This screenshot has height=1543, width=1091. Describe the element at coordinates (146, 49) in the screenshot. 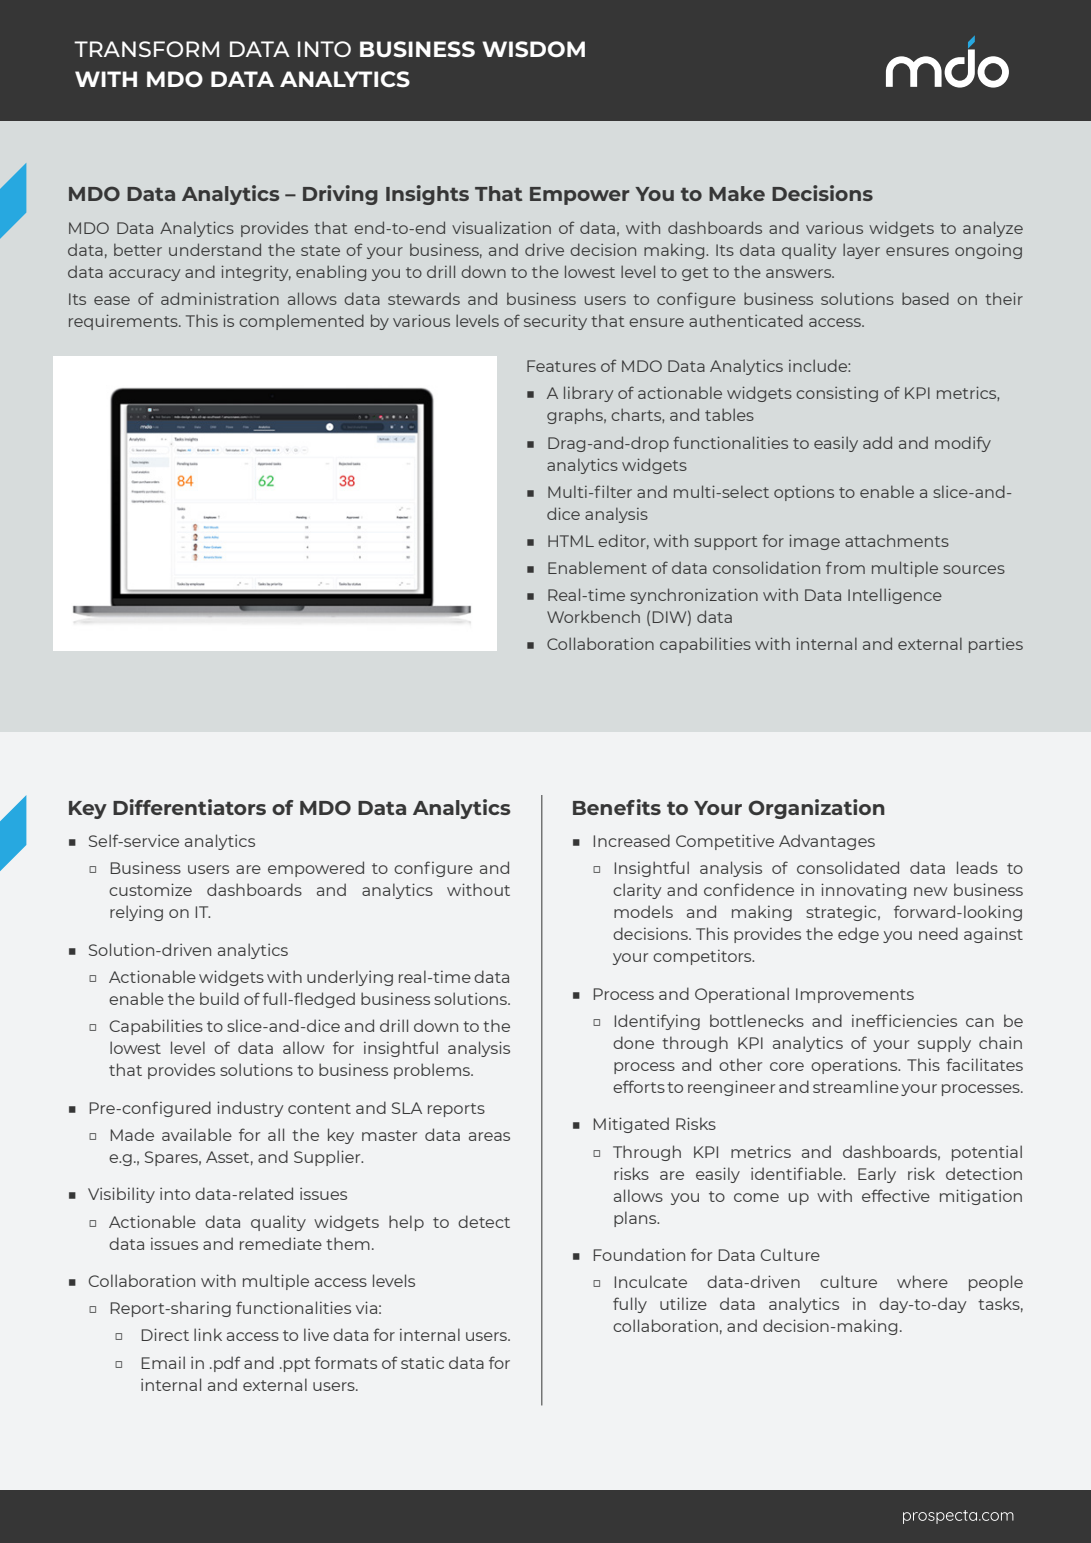

I see `TRANSFORM` at that location.
